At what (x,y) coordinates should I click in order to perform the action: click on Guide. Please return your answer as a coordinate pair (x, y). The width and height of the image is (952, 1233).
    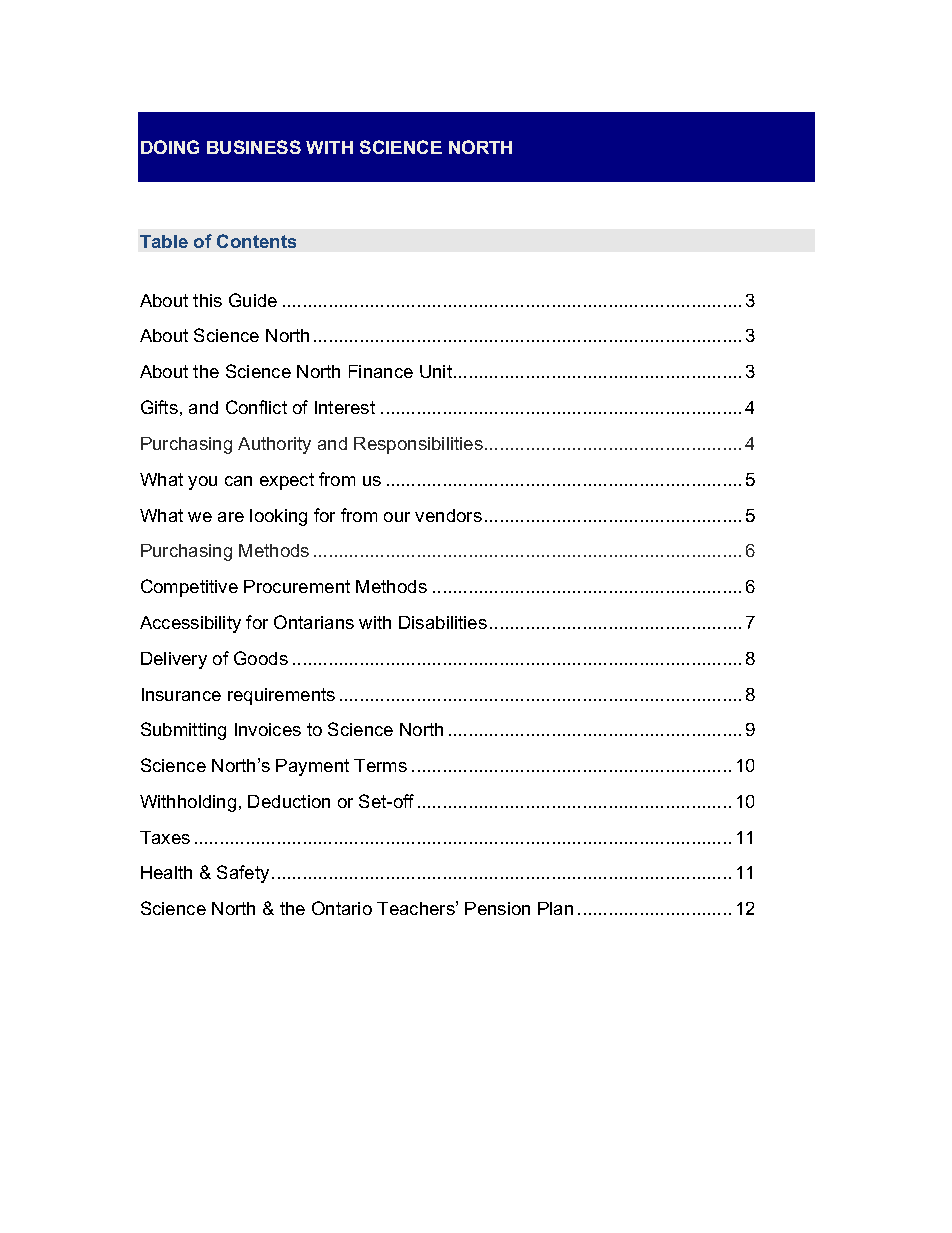
    Looking at the image, I should click on (253, 300).
